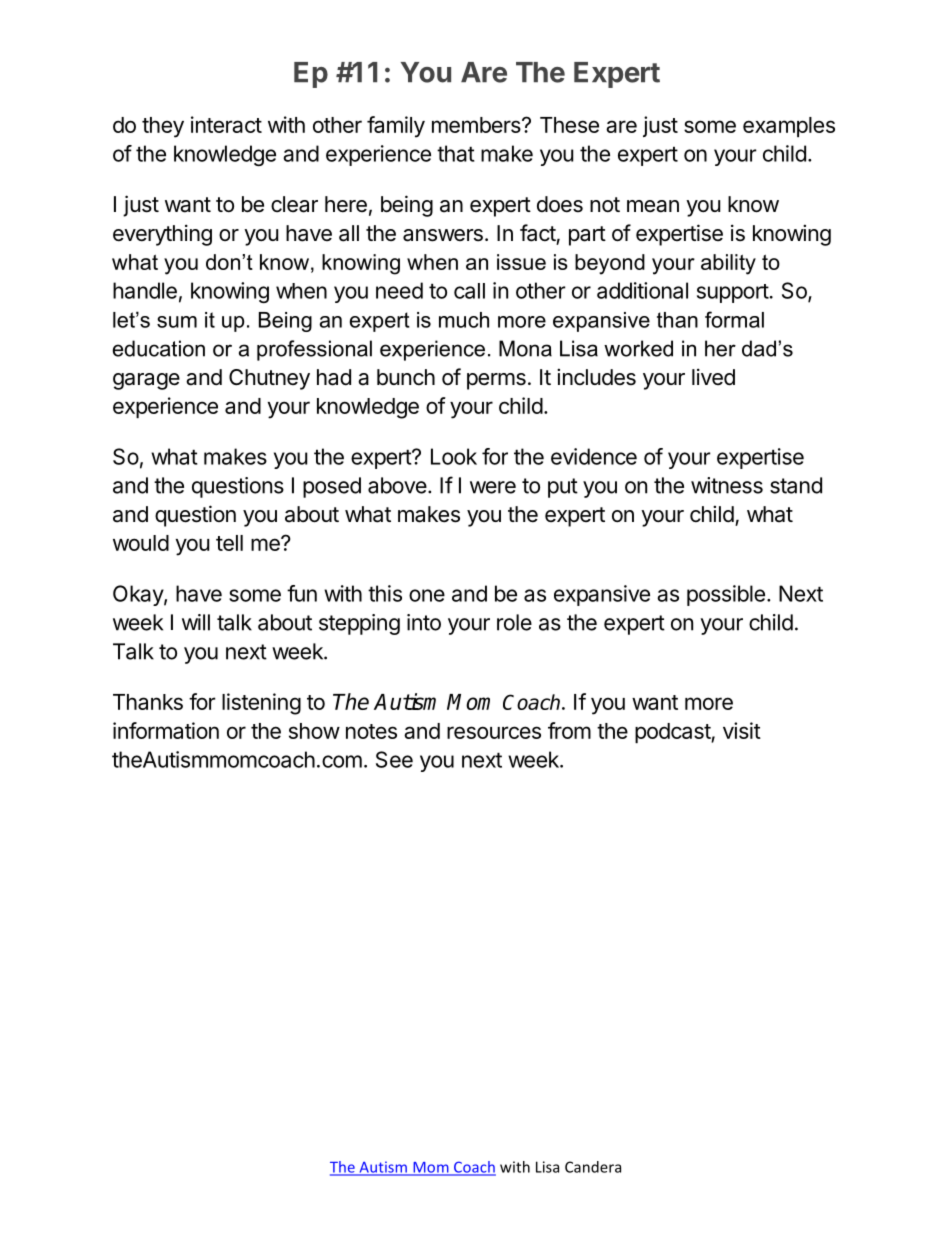  Describe the element at coordinates (166, 730) in the document. I see `information` at that location.
